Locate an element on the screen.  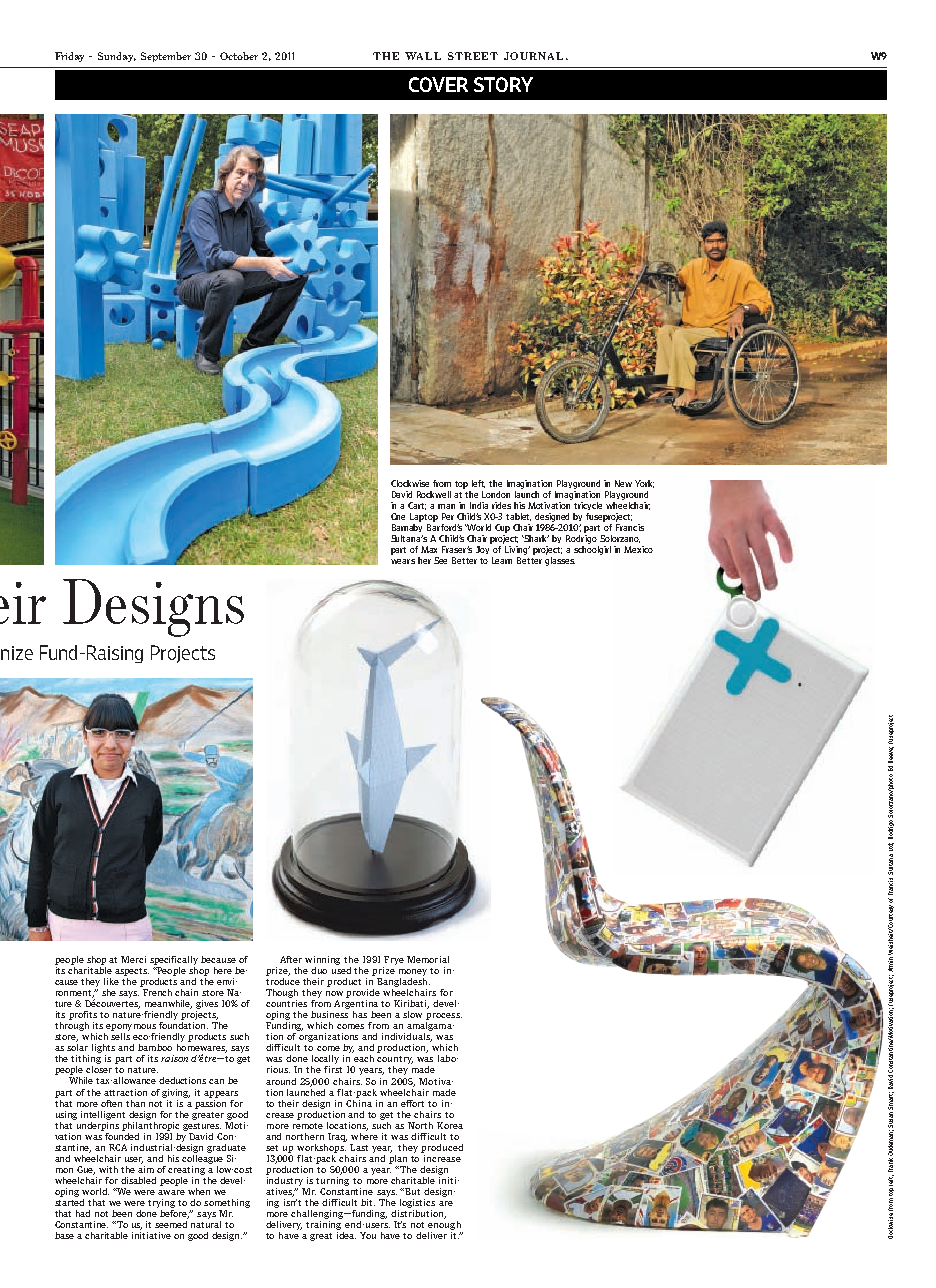
glasses is located at coordinates (560, 561).
